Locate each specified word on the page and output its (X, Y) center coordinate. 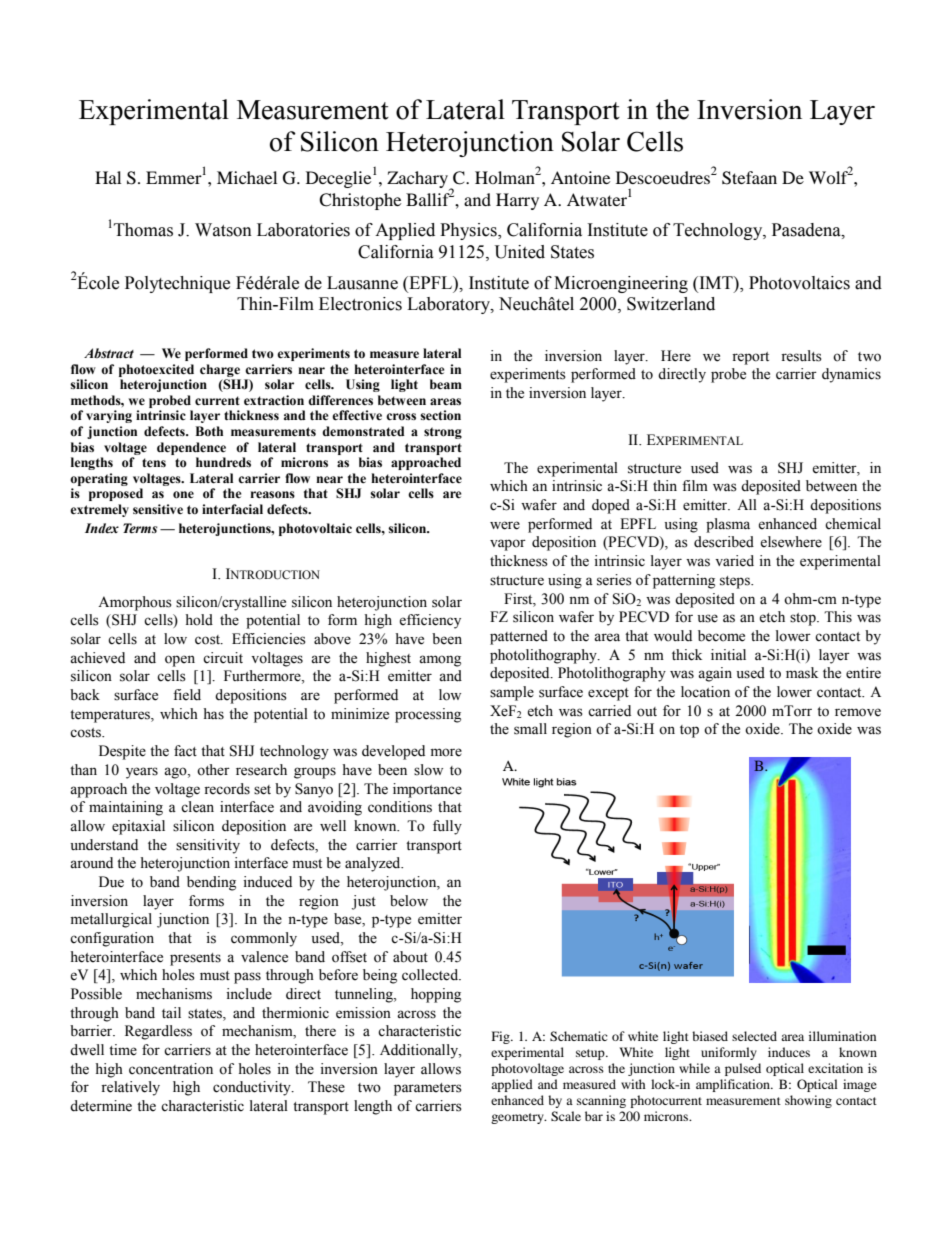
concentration (171, 1069)
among (440, 661)
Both (209, 431)
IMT (716, 282)
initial (728, 654)
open (180, 661)
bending (211, 883)
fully (447, 827)
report (750, 358)
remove (858, 712)
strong (443, 433)
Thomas (143, 230)
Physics (469, 231)
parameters (428, 1089)
